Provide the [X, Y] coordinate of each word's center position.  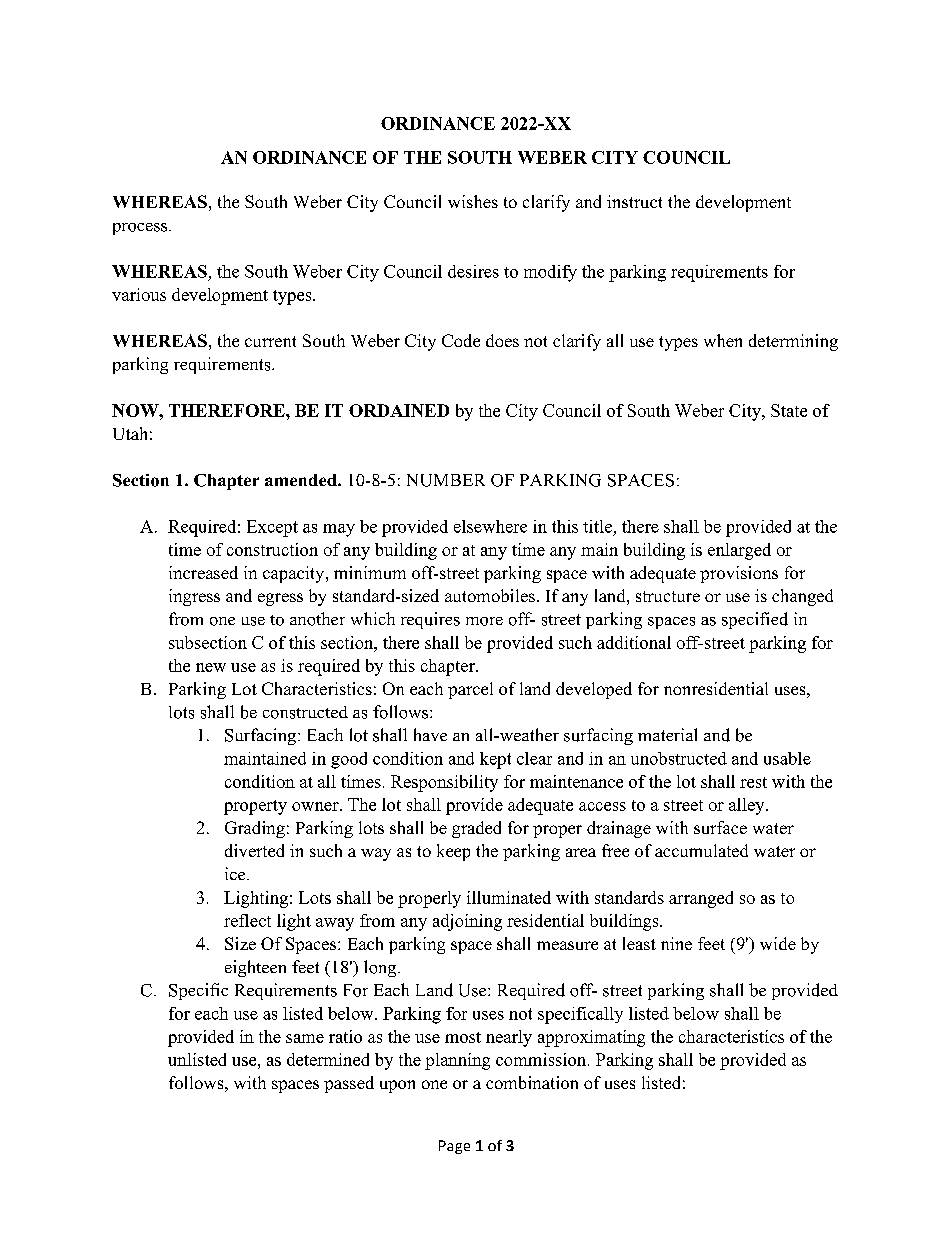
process [141, 229]
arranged [701, 899]
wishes [473, 201]
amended [302, 480]
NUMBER [446, 480]
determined [328, 1059]
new [211, 667]
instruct [634, 201]
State [789, 410]
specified [755, 620]
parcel [470, 690]
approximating [591, 1038]
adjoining [467, 922]
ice [236, 873]
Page [454, 1147]
